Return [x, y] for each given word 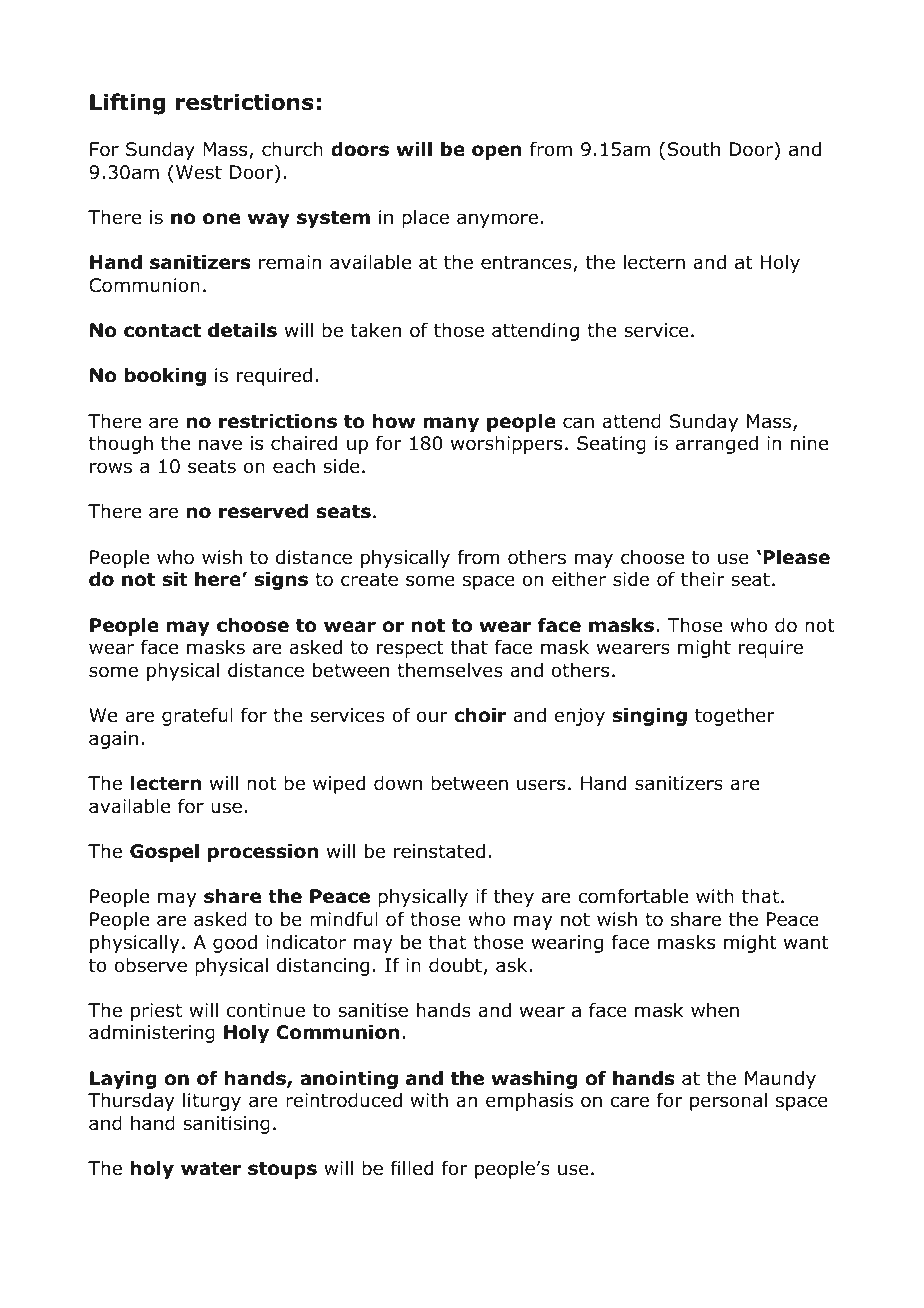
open [497, 152]
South [693, 149]
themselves [450, 670]
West [199, 172]
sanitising [226, 1125]
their [703, 579]
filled [412, 1168]
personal [728, 1102]
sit [174, 579]
